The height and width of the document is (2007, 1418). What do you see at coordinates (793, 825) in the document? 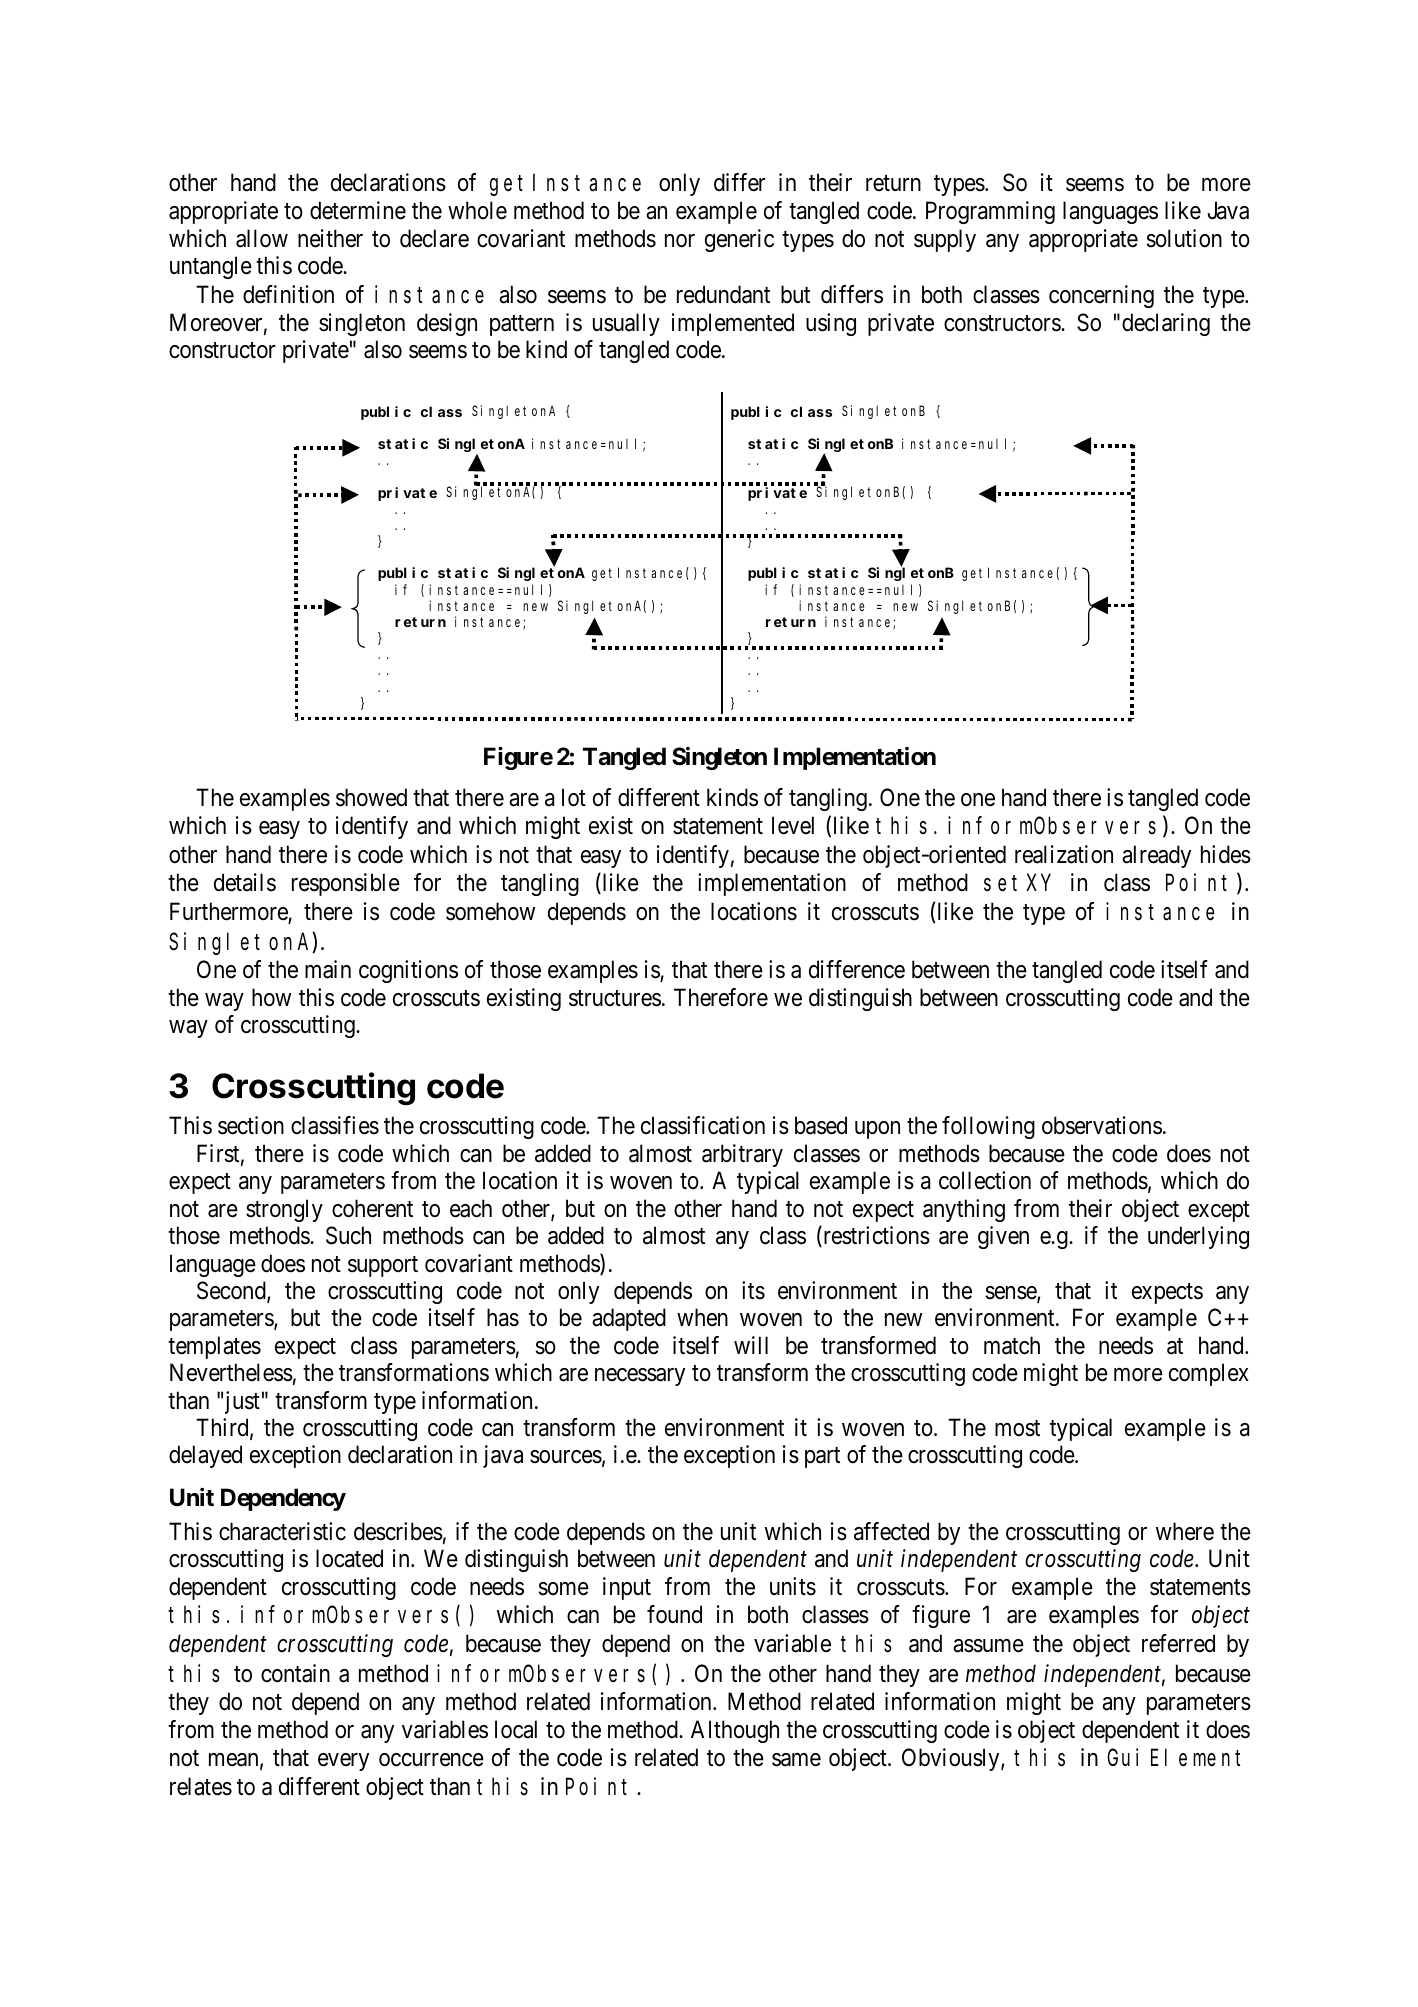
I see `level` at bounding box center [793, 825].
